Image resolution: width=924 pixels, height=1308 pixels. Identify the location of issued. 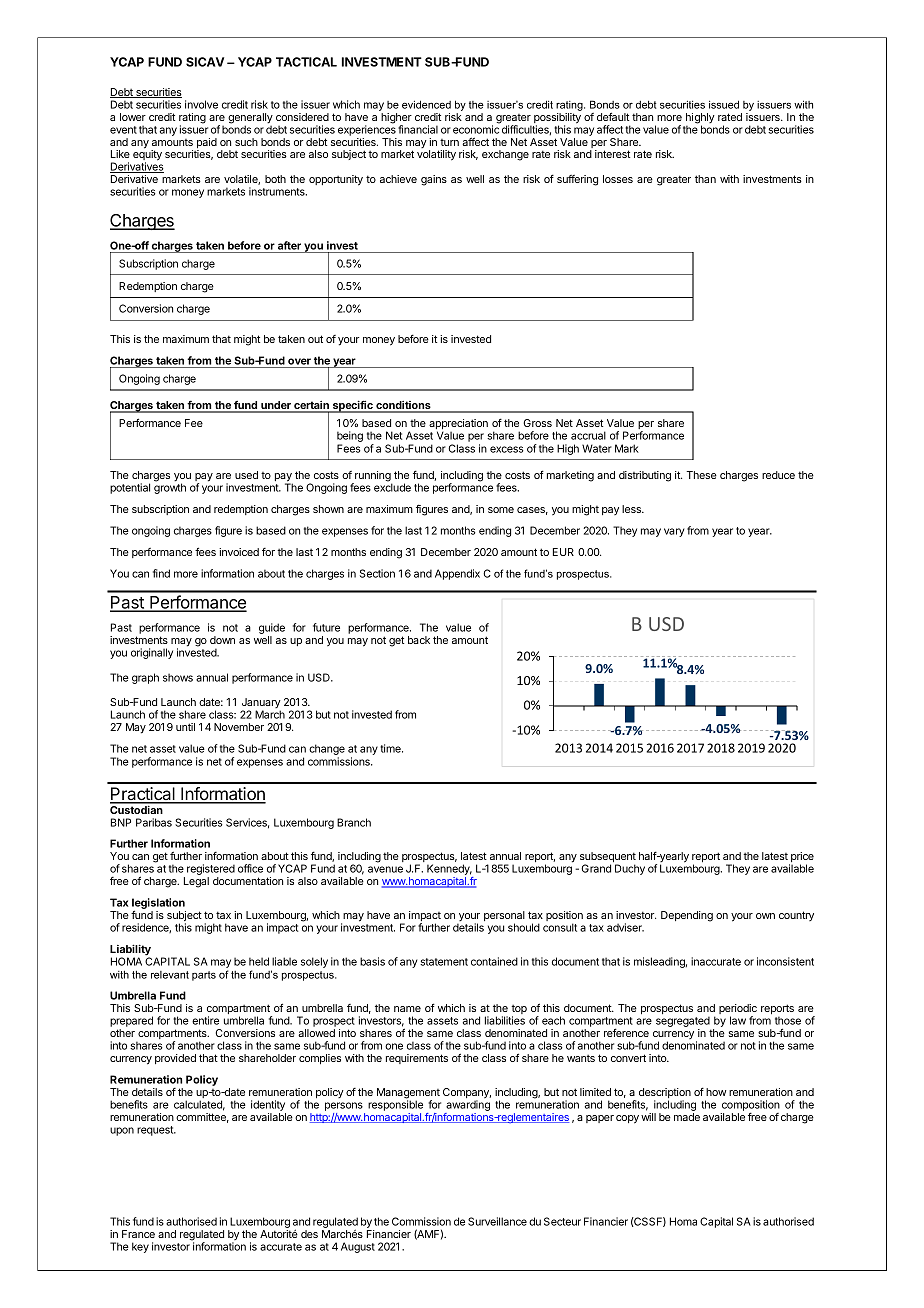
(724, 104).
